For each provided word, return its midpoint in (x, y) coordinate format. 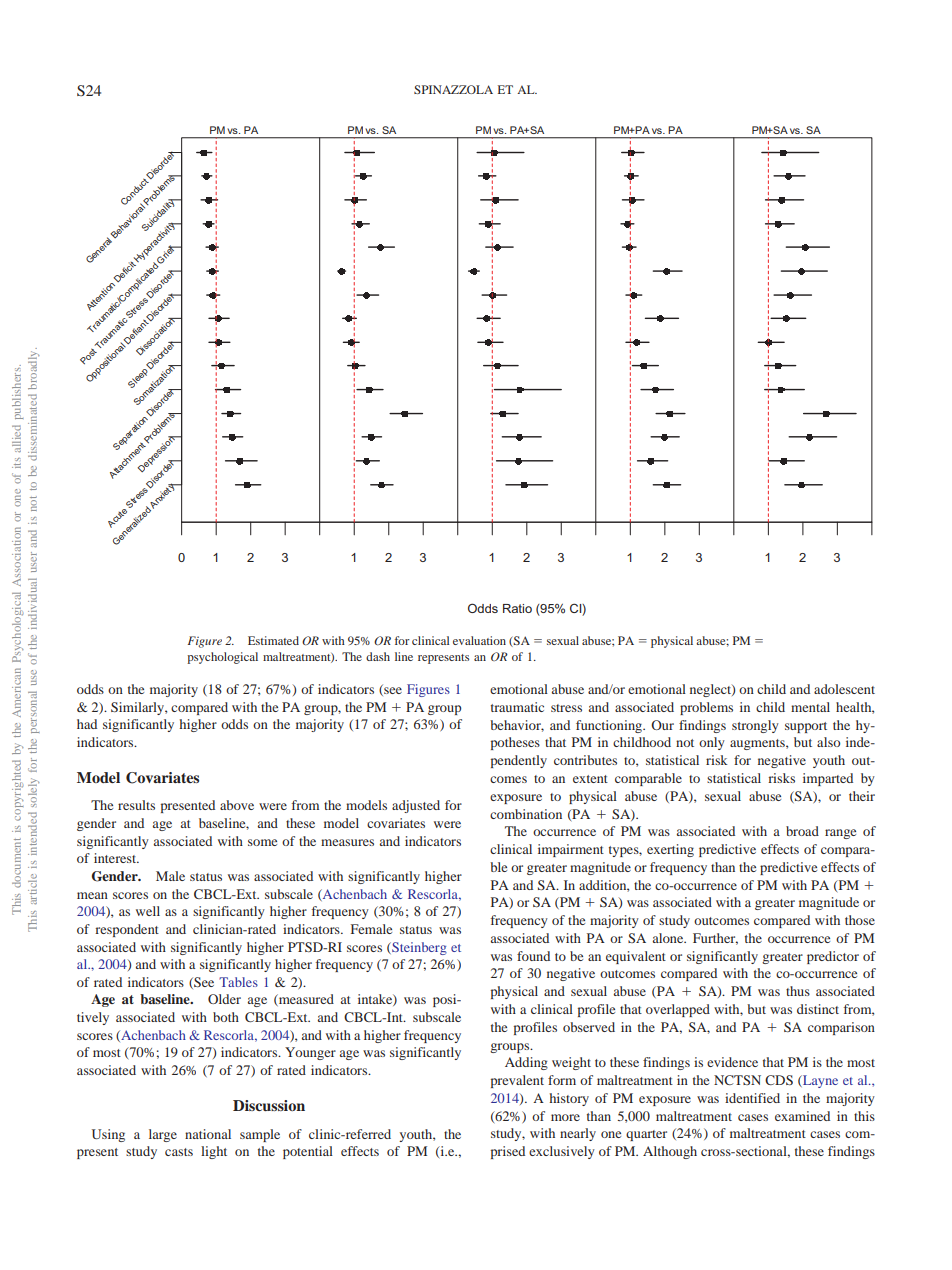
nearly (578, 1134)
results (136, 805)
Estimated (273, 640)
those (860, 920)
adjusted (416, 806)
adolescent (844, 689)
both (226, 1017)
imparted (828, 779)
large (163, 1135)
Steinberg (418, 948)
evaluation (479, 640)
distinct (818, 1009)
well (148, 911)
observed (589, 1027)
